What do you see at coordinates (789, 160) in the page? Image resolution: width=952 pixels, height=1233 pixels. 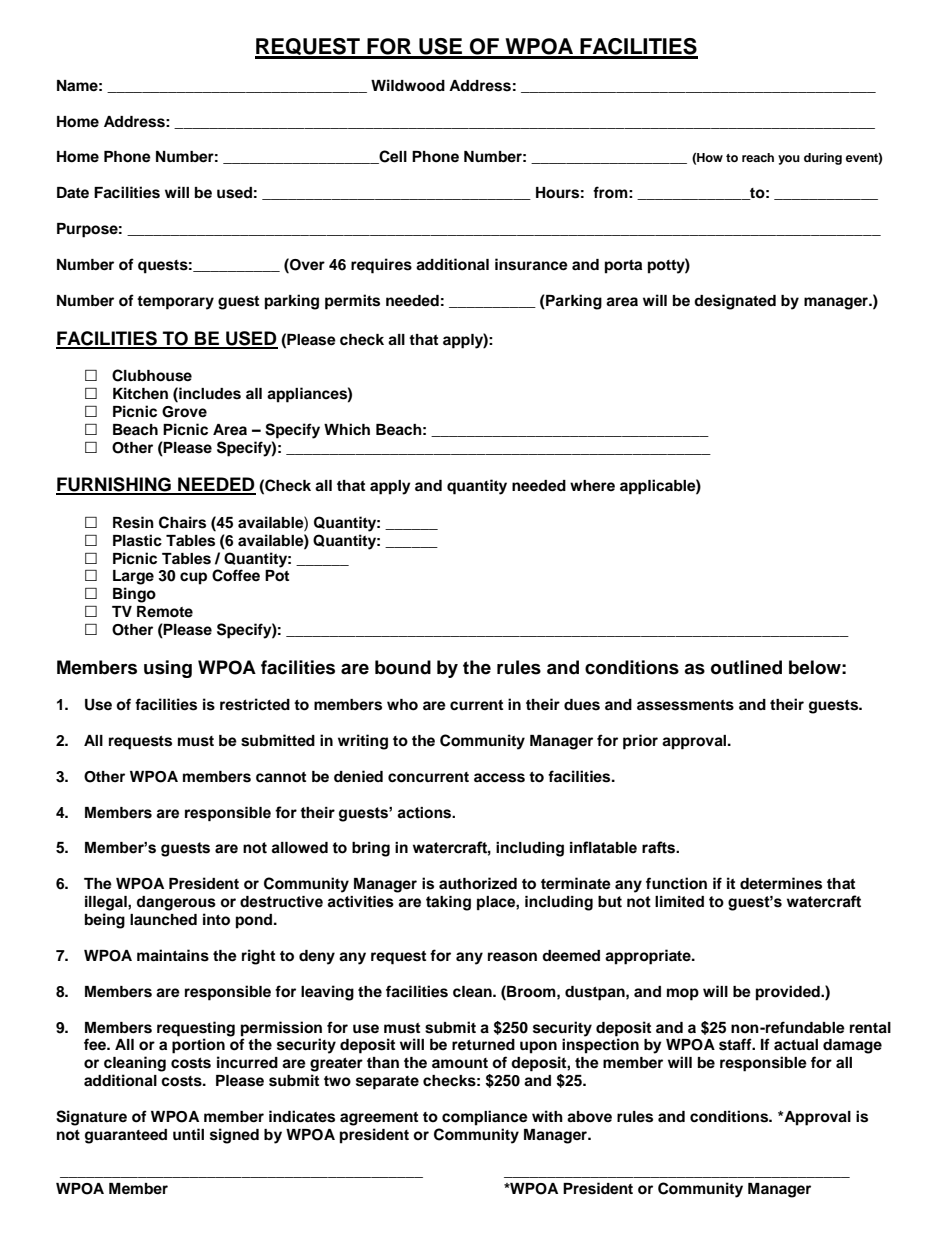 I see `you` at bounding box center [789, 160].
